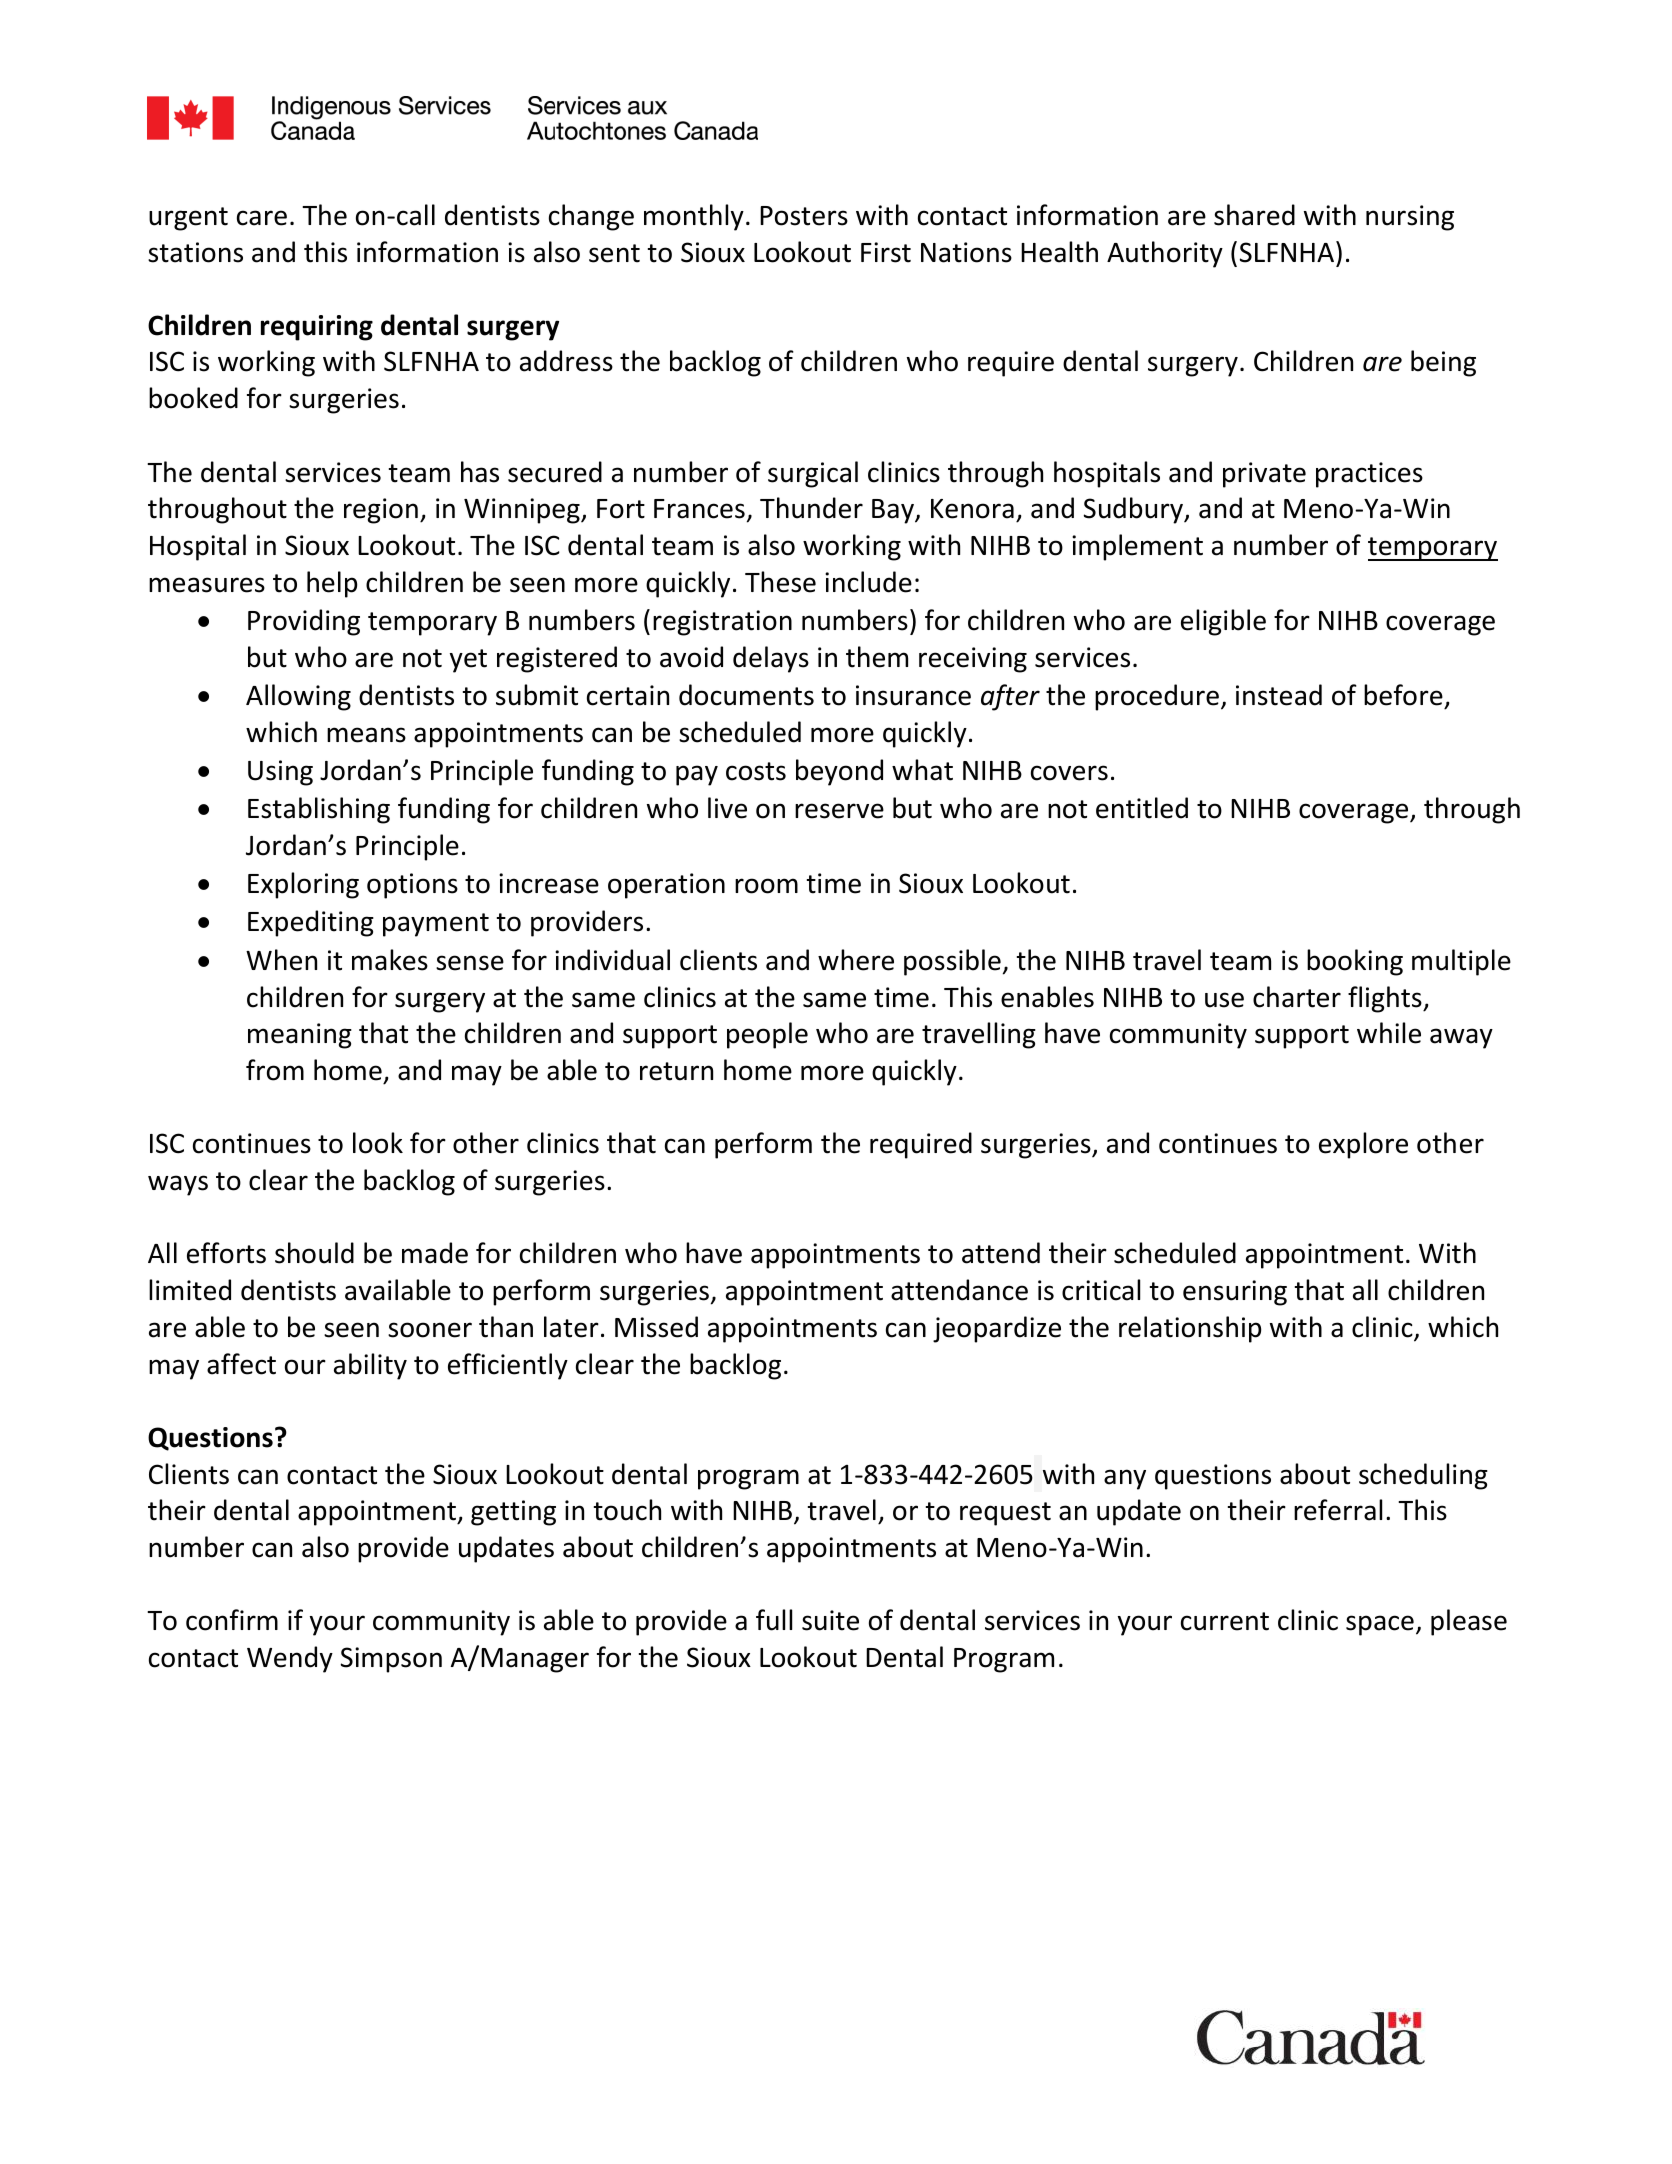 The height and width of the screenshot is (2164, 1672). I want to click on documents, so click(746, 695).
